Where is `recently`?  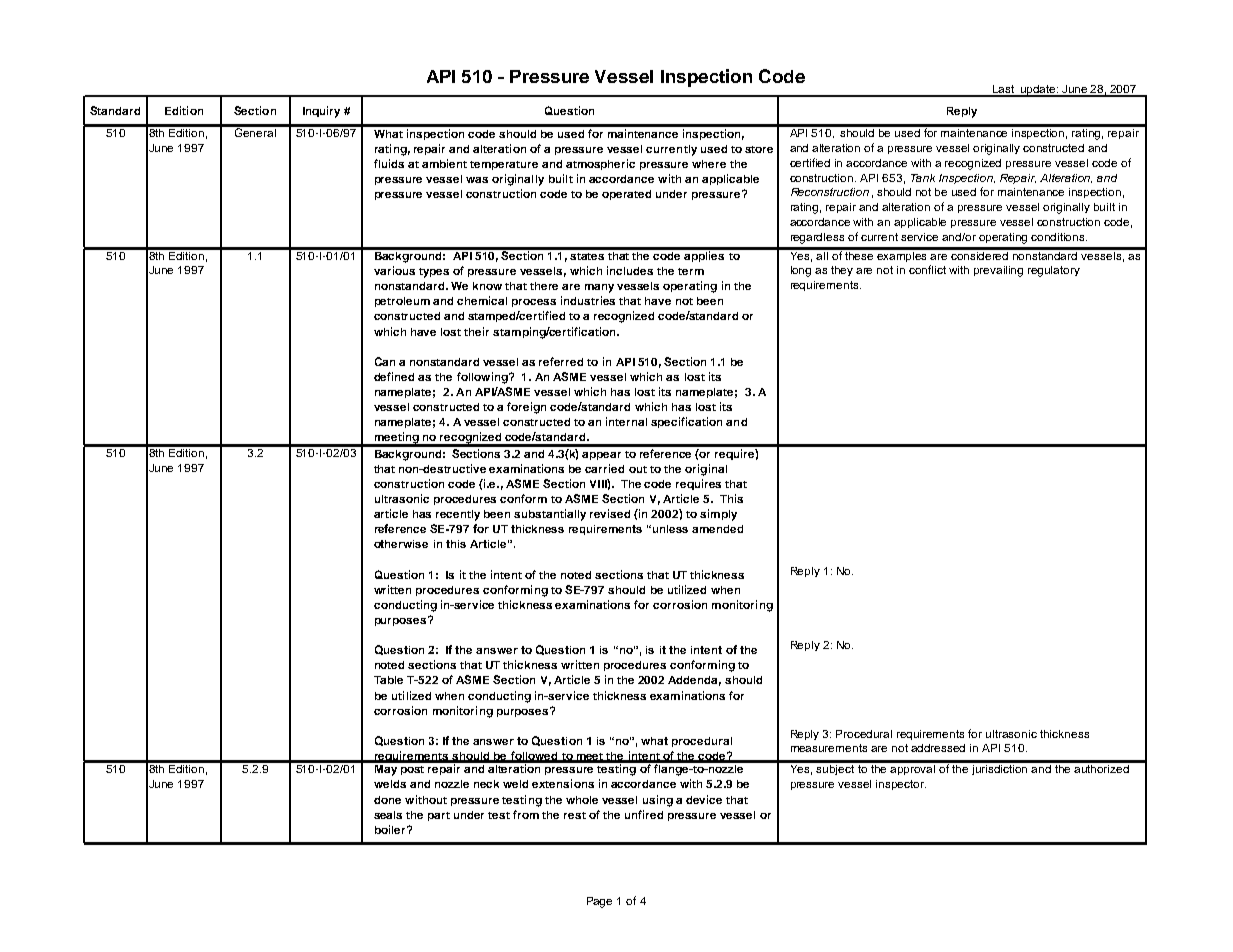 recently is located at coordinates (458, 515).
